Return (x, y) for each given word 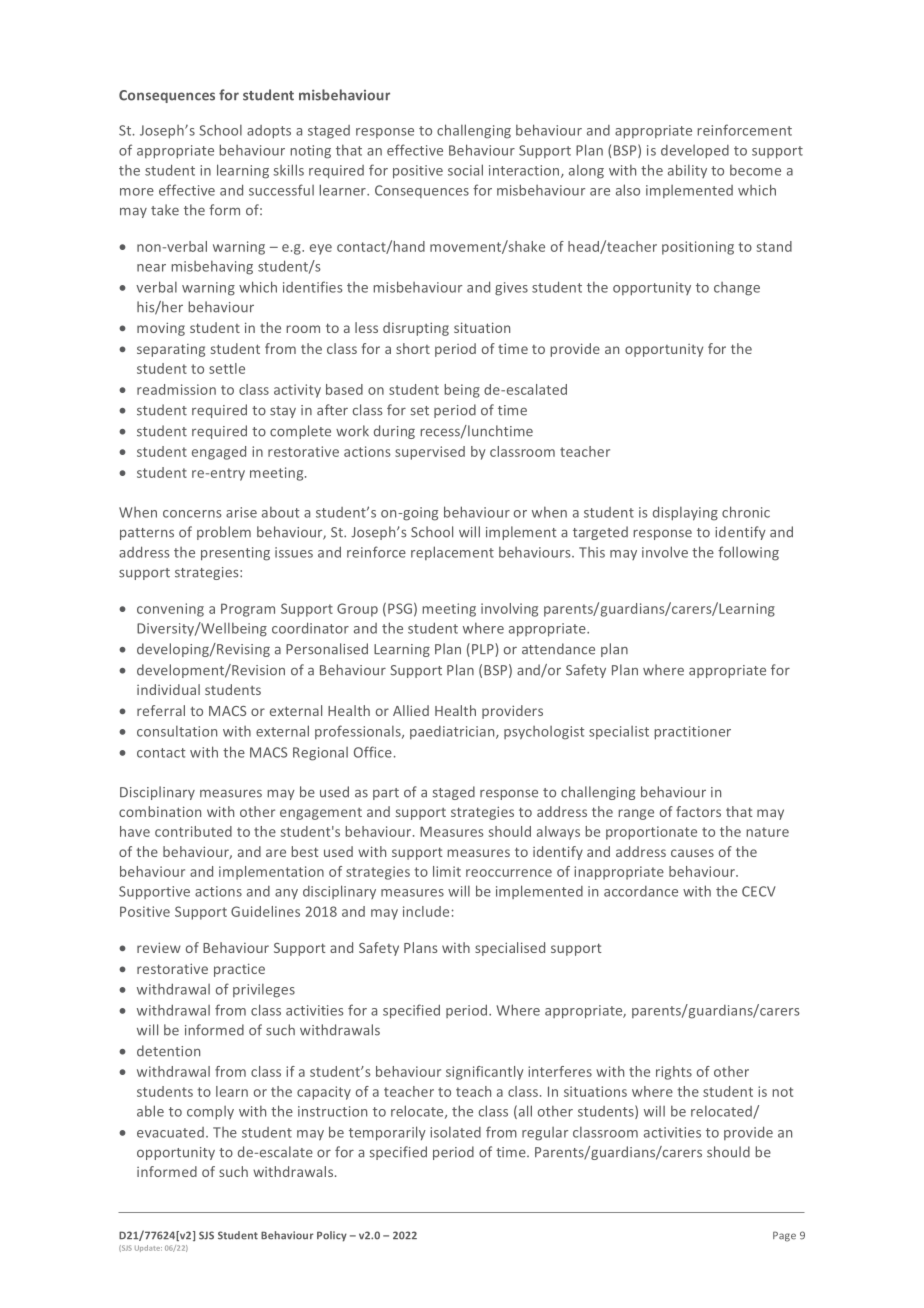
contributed (193, 831)
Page (784, 1236)
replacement (452, 553)
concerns (192, 514)
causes (692, 853)
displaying (685, 513)
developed (695, 152)
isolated (455, 1132)
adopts (269, 132)
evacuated (170, 1132)
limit (447, 871)
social (465, 170)
